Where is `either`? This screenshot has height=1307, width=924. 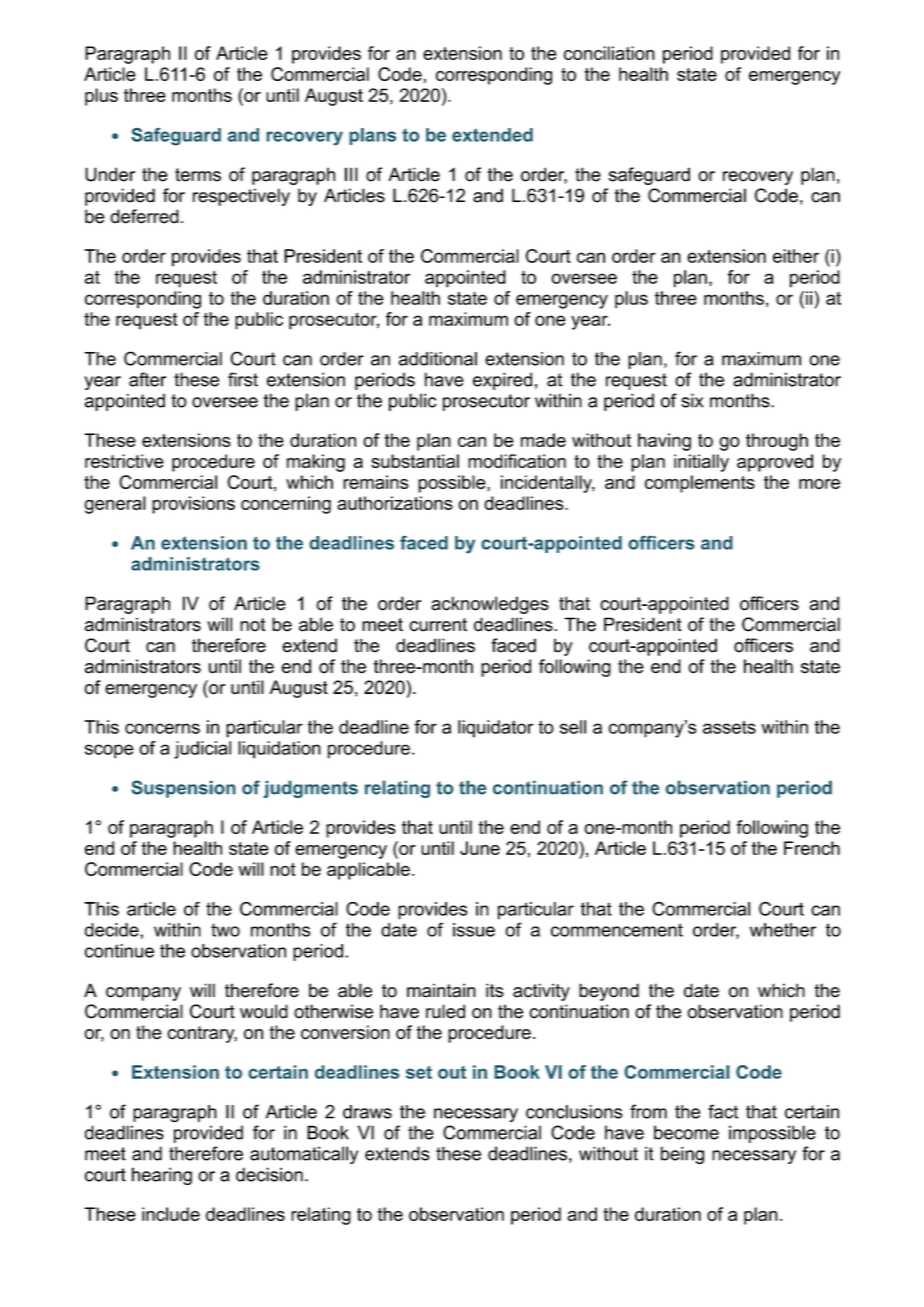
either is located at coordinates (796, 256).
